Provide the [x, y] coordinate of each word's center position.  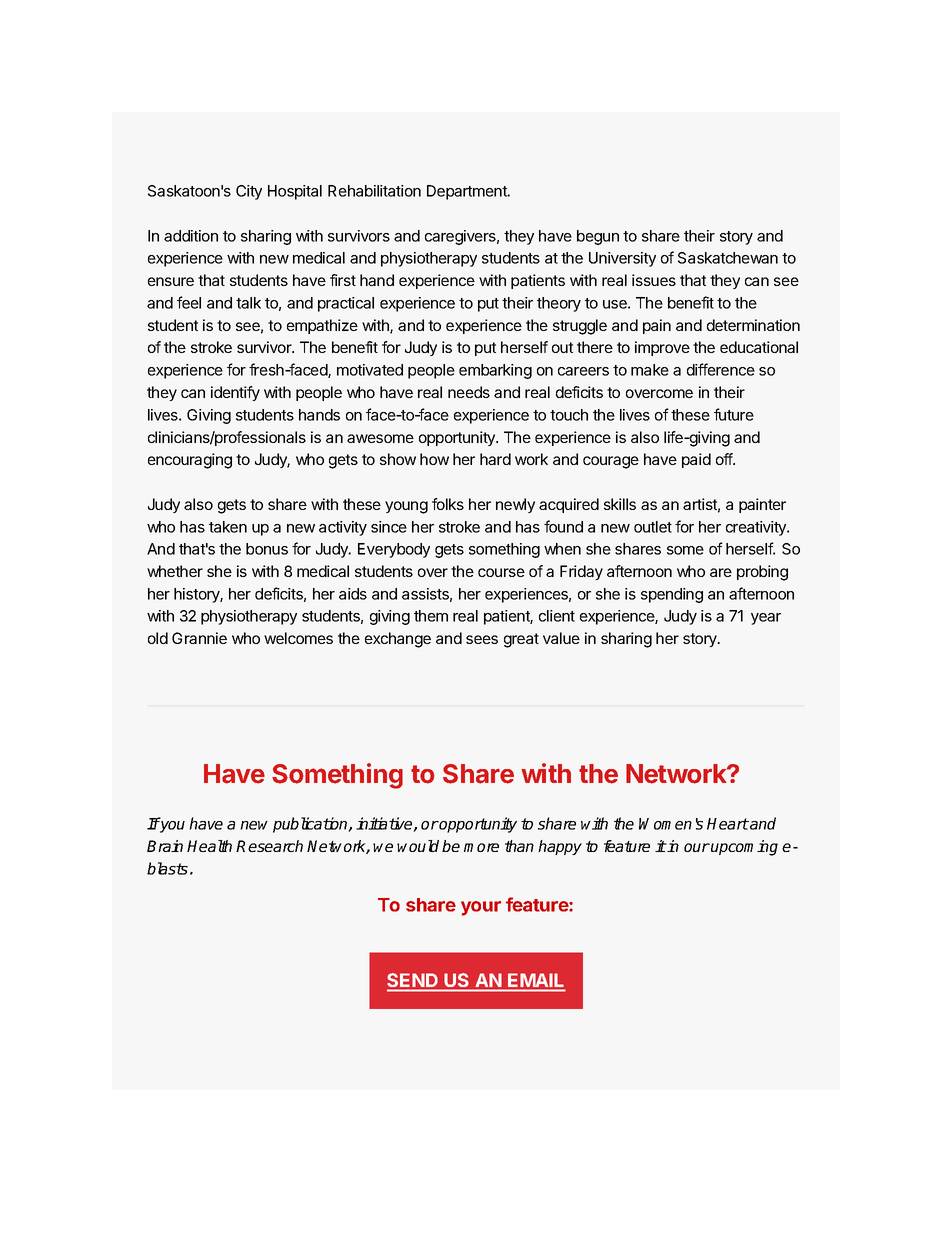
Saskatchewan [728, 258]
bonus [267, 549]
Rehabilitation [374, 191]
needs [469, 392]
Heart [728, 824]
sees [482, 639]
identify [235, 393]
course [501, 572]
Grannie [199, 638]
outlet [653, 527]
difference [721, 369]
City [249, 192]
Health [209, 846]
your [481, 908]
